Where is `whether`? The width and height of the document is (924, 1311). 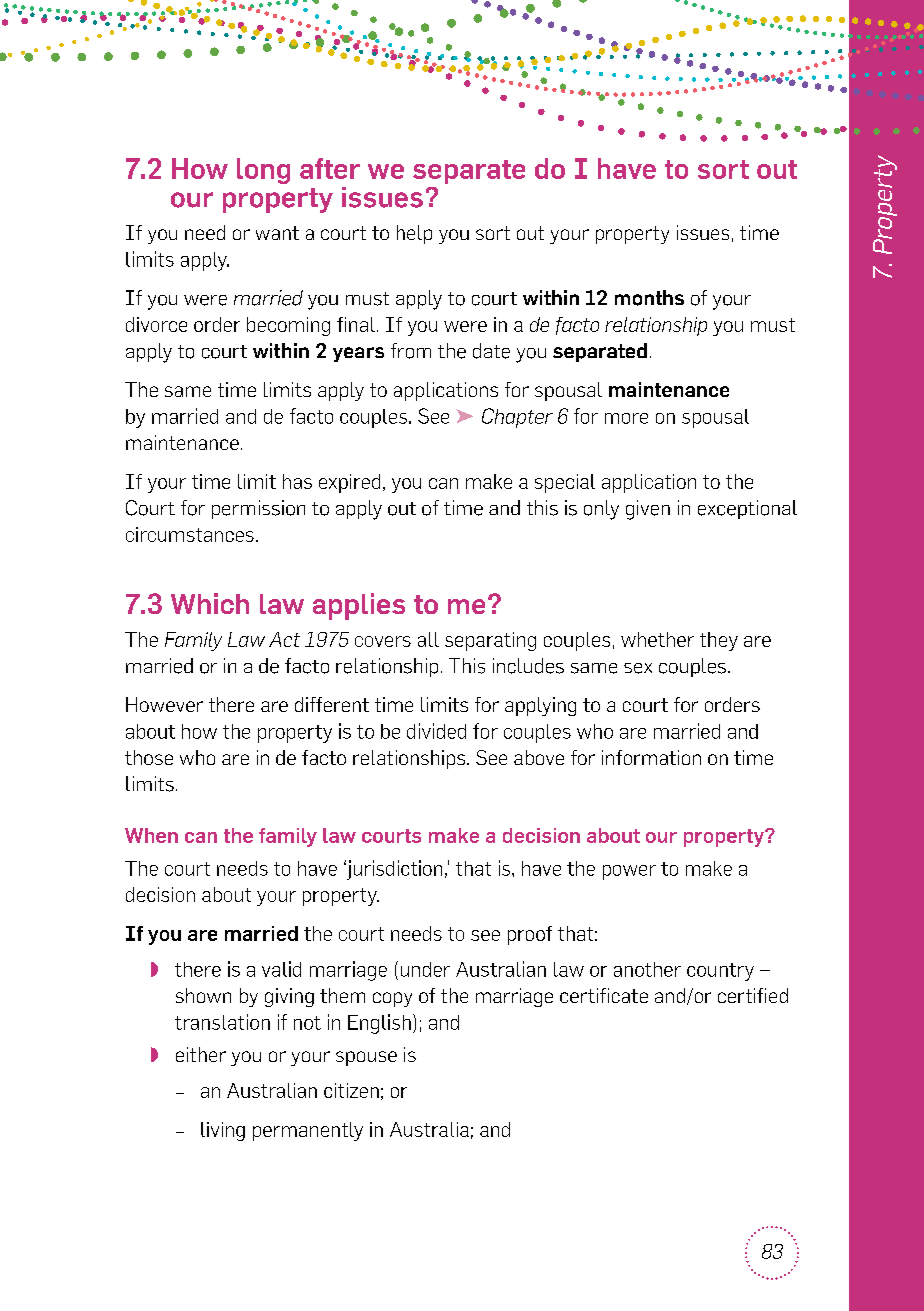
whether is located at coordinates (657, 639).
